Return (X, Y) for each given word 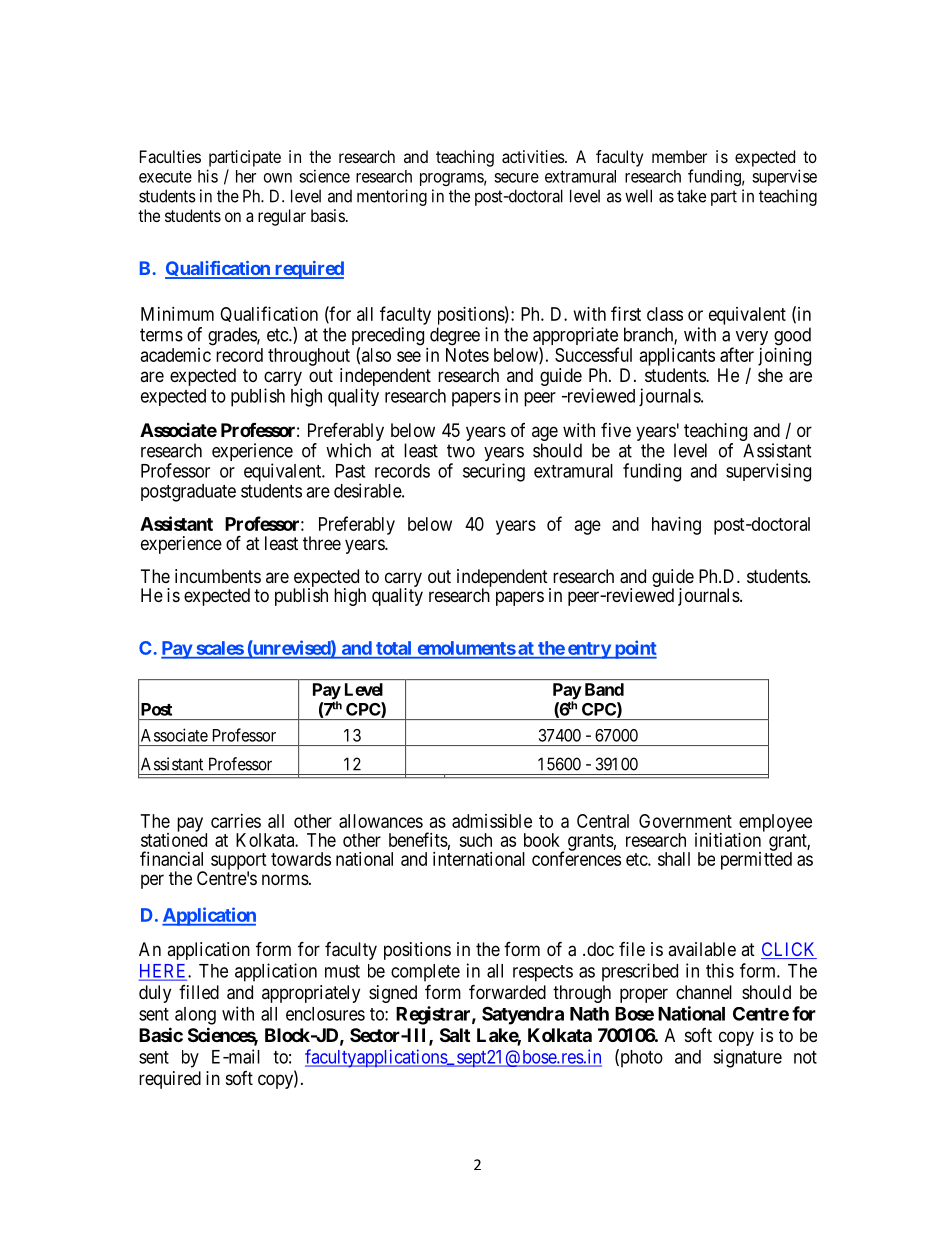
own (278, 178)
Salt (455, 1035)
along (195, 1016)
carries (236, 821)
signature (747, 1058)
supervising (768, 472)
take (691, 196)
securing (494, 472)
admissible (492, 821)
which (348, 450)
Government (685, 821)
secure (516, 178)
